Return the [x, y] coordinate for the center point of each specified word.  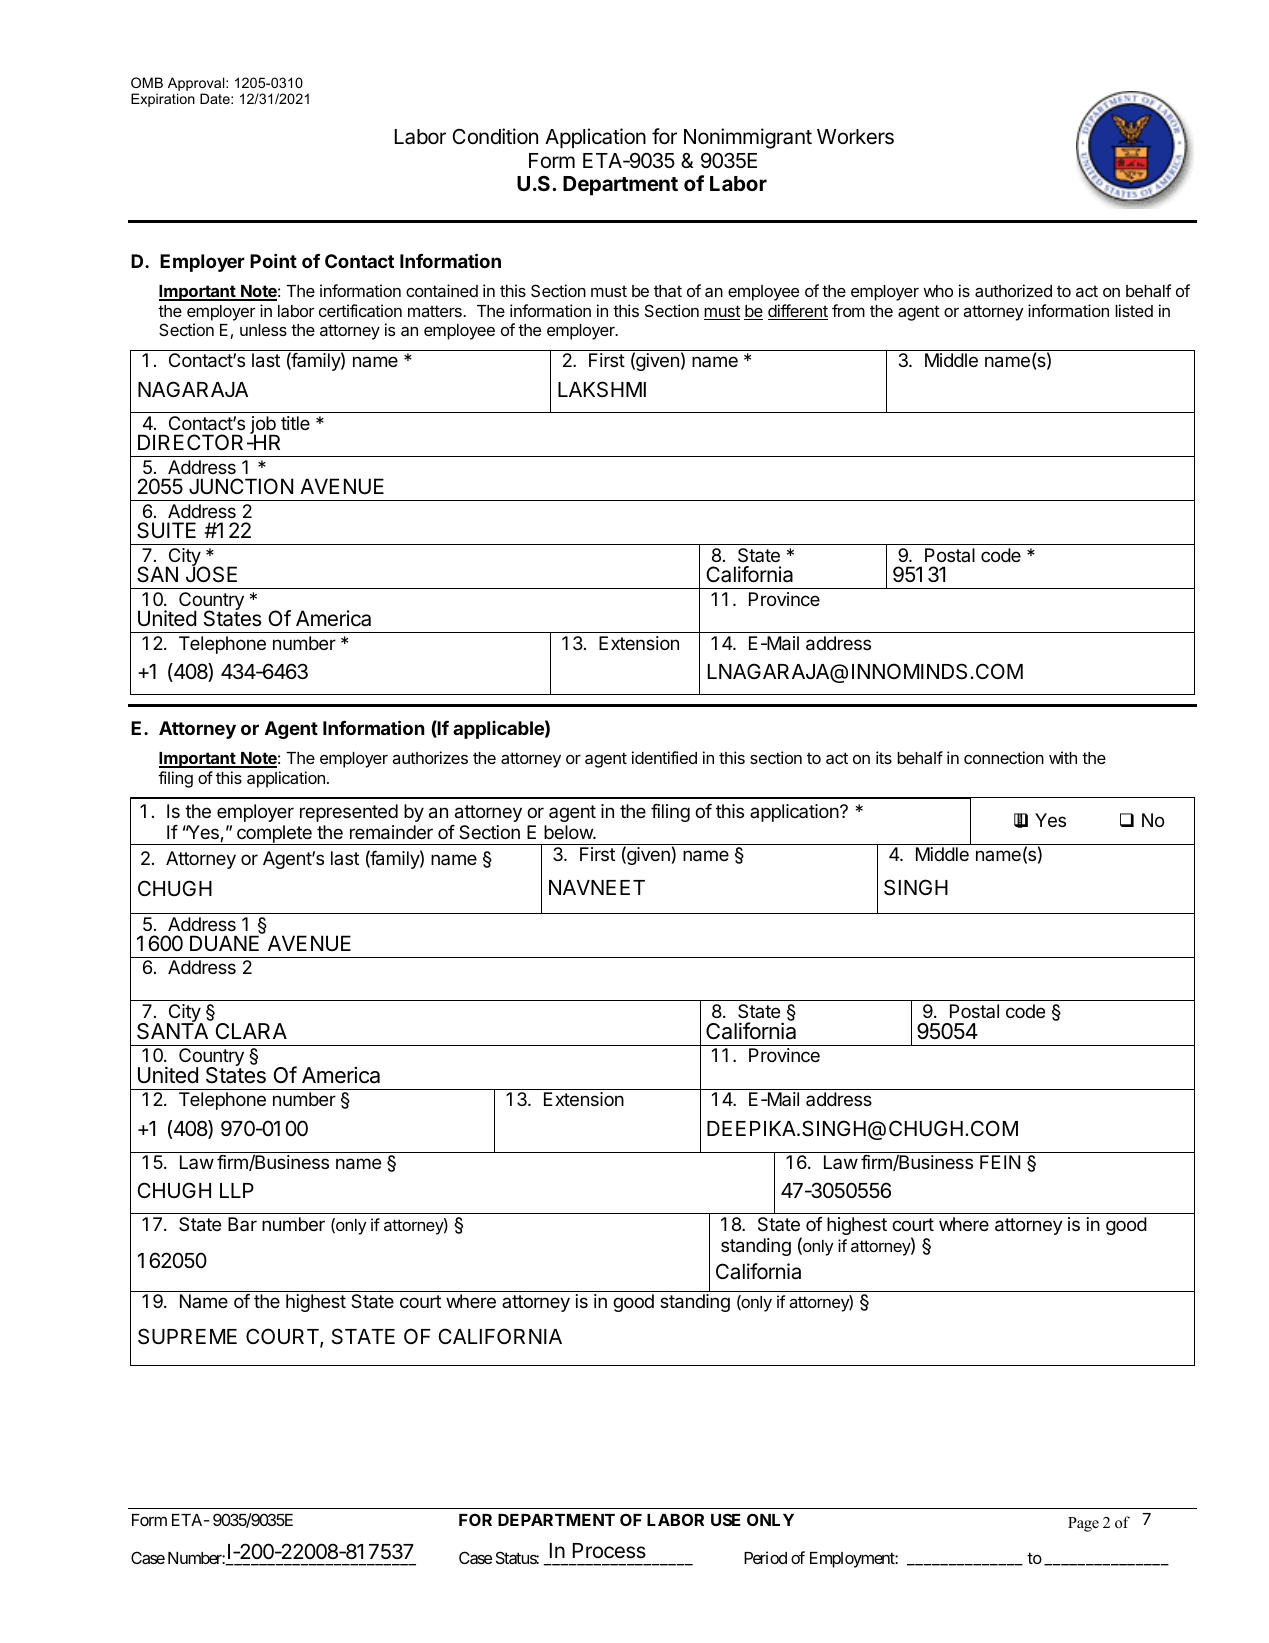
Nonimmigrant [748, 138]
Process [609, 1551]
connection [1004, 757]
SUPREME [187, 1336]
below [569, 832]
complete [274, 835]
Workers [855, 137]
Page [1083, 1524]
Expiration [163, 100]
